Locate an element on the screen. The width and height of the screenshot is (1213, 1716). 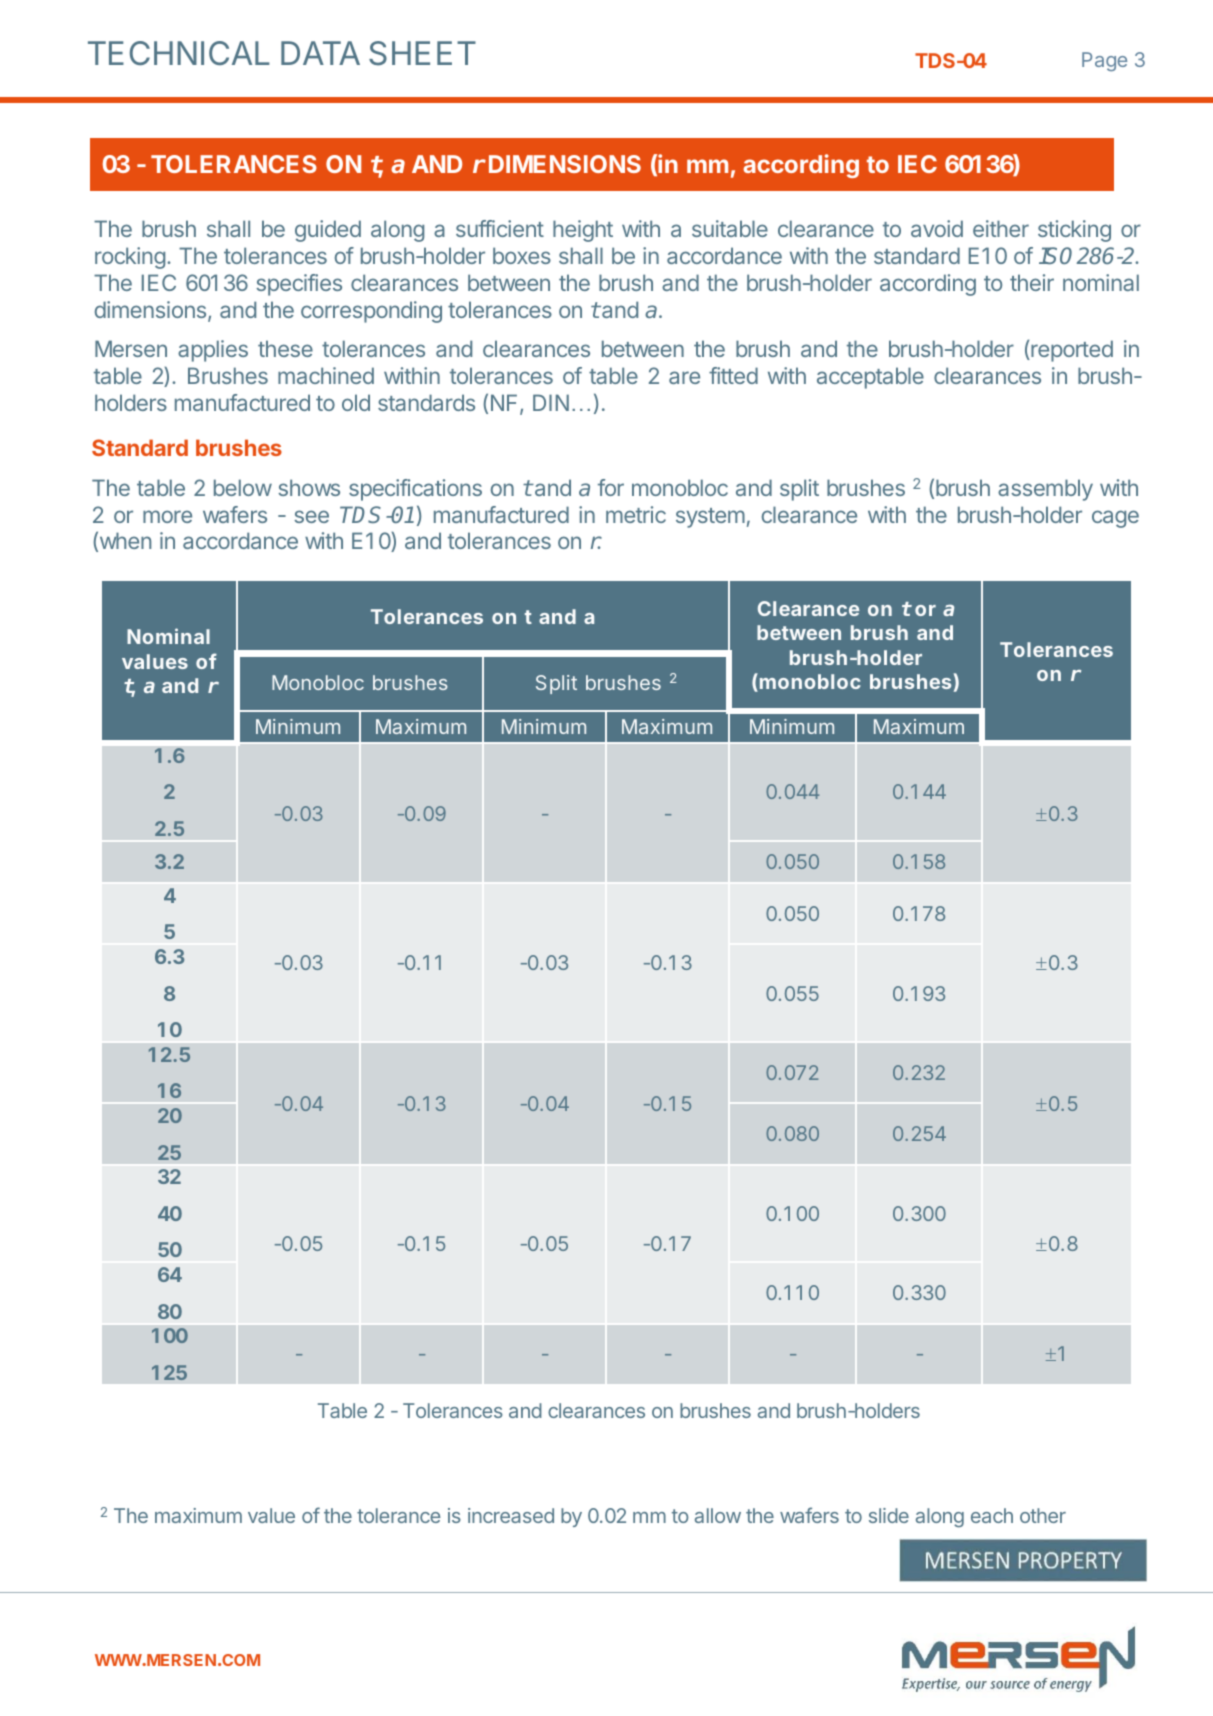
for is located at coordinates (611, 487).
